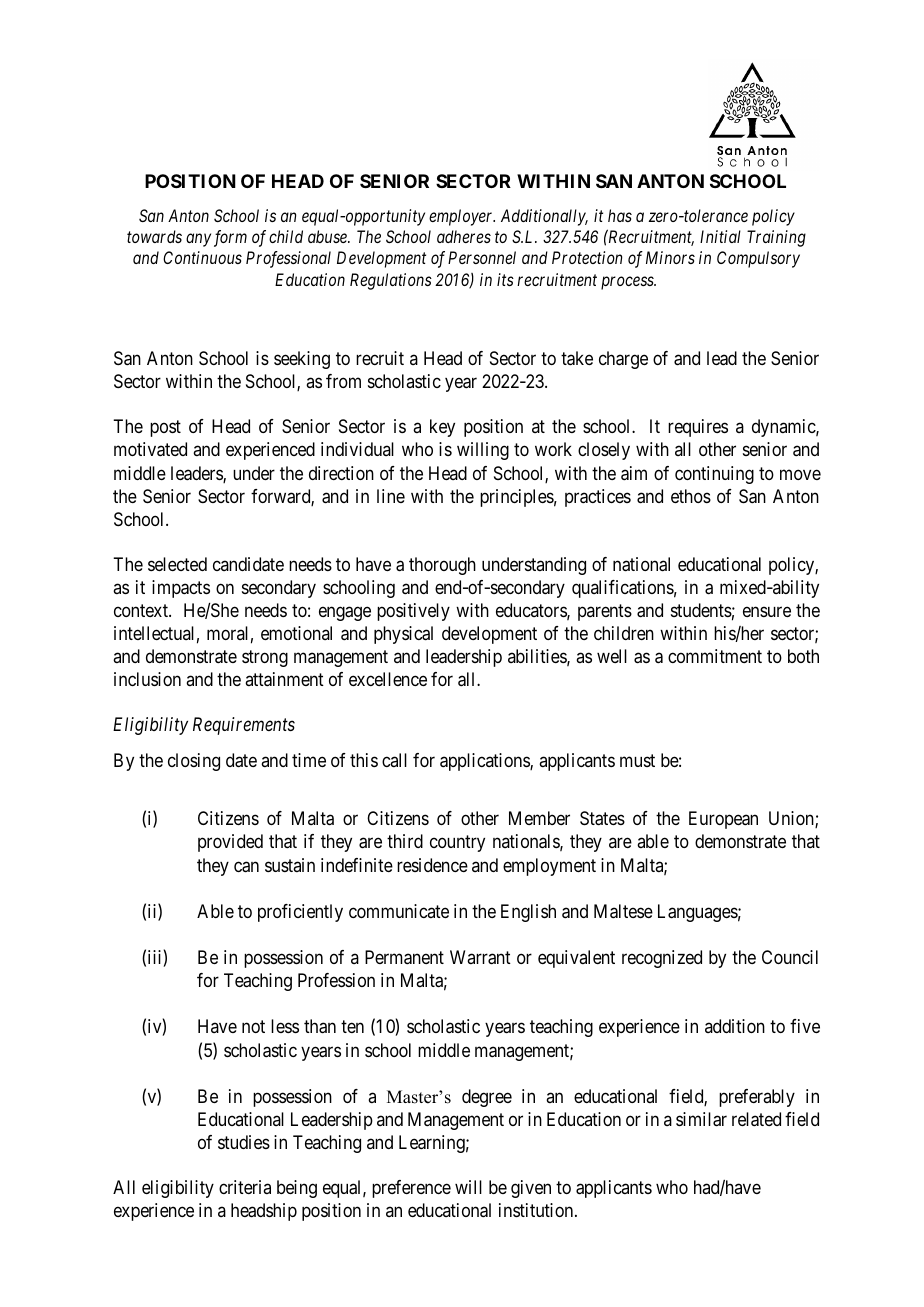 The height and width of the document is (1307, 924). What do you see at coordinates (715, 656) in the document?
I see `commitment` at bounding box center [715, 656].
